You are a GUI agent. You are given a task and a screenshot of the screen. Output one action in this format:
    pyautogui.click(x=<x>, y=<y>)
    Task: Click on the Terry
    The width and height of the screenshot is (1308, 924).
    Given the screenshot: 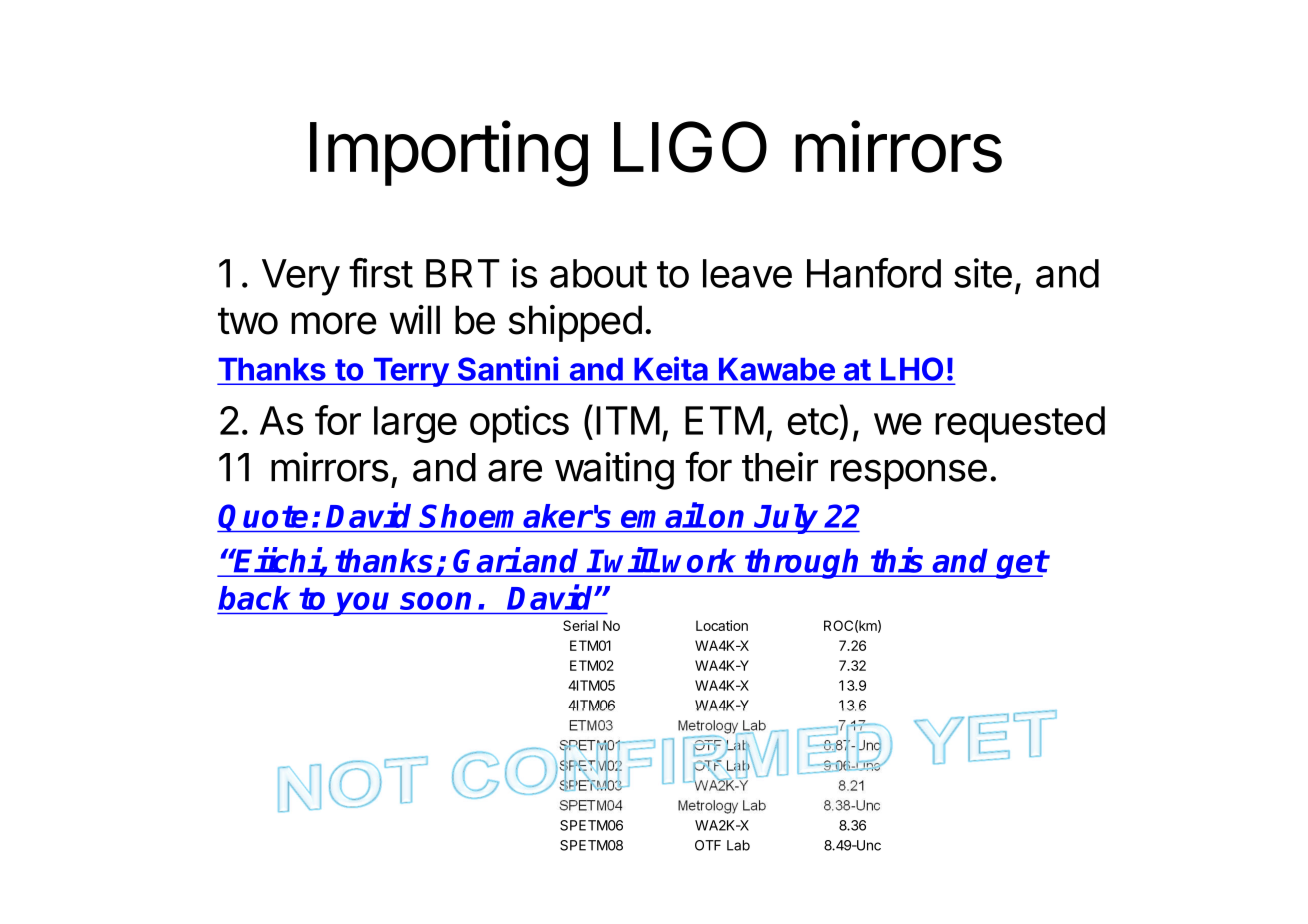 What is the action you would take?
    pyautogui.click(x=410, y=372)
